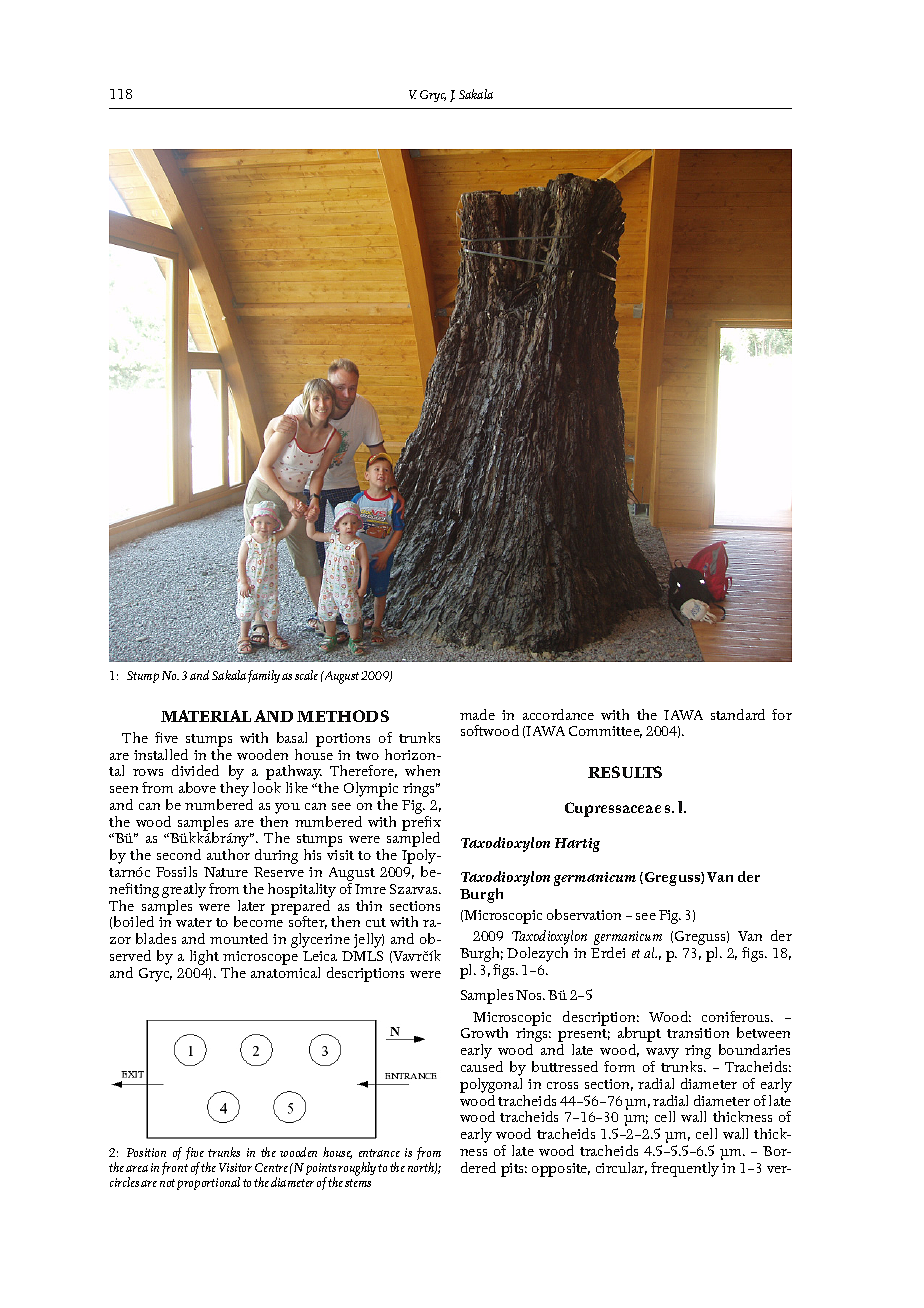 Image resolution: width=924 pixels, height=1308 pixels. What do you see at coordinates (194, 922) in the screenshot?
I see `water` at bounding box center [194, 922].
